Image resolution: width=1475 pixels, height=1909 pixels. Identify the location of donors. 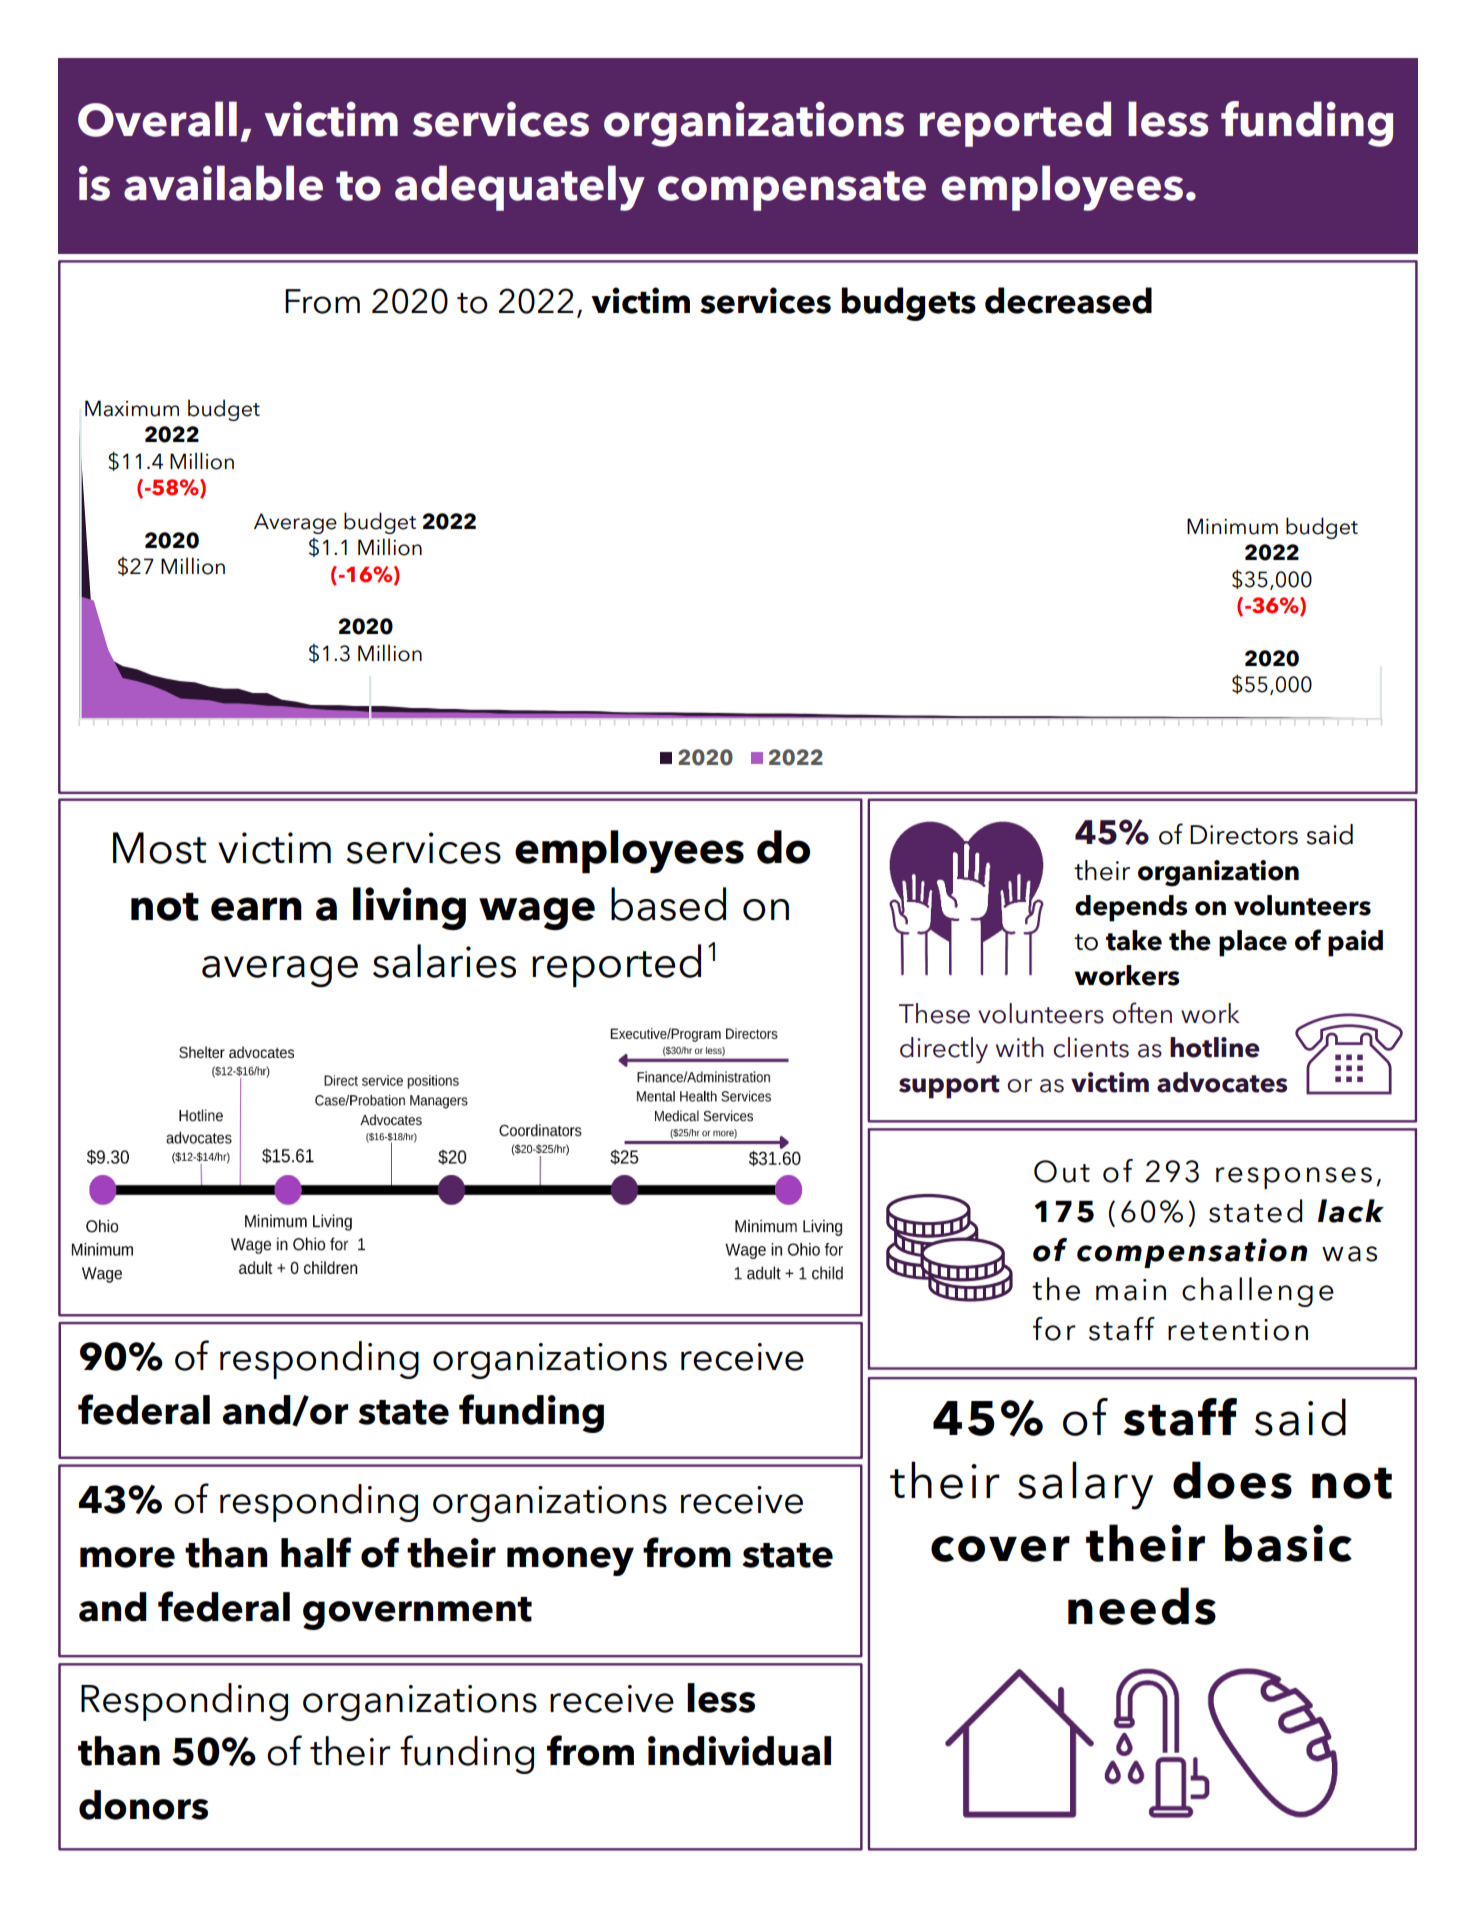
(143, 1805).
